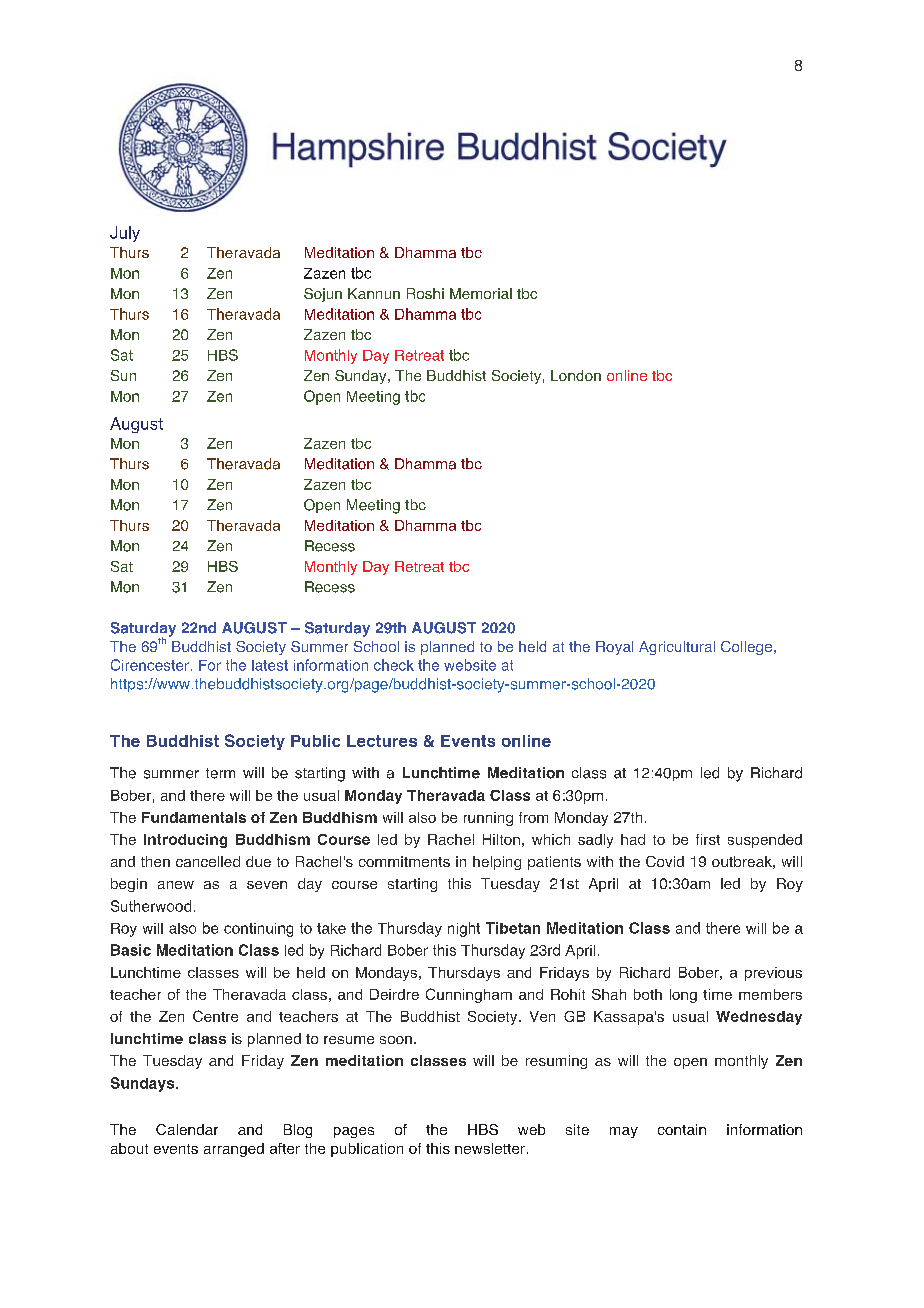 The width and height of the screenshot is (924, 1308). I want to click on Agricultural, so click(677, 648).
